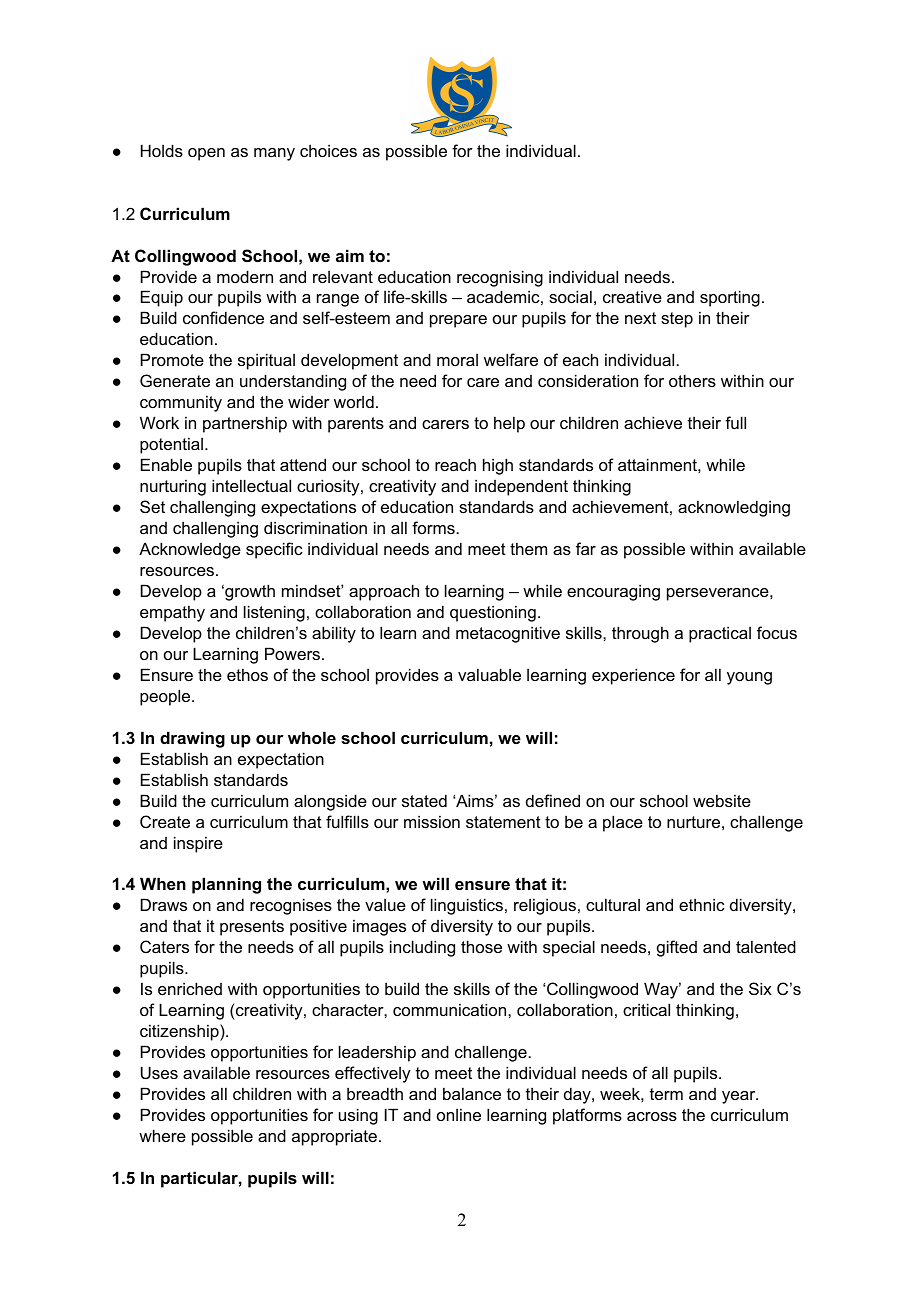 The height and width of the screenshot is (1308, 924). I want to click on statement, so click(503, 822).
